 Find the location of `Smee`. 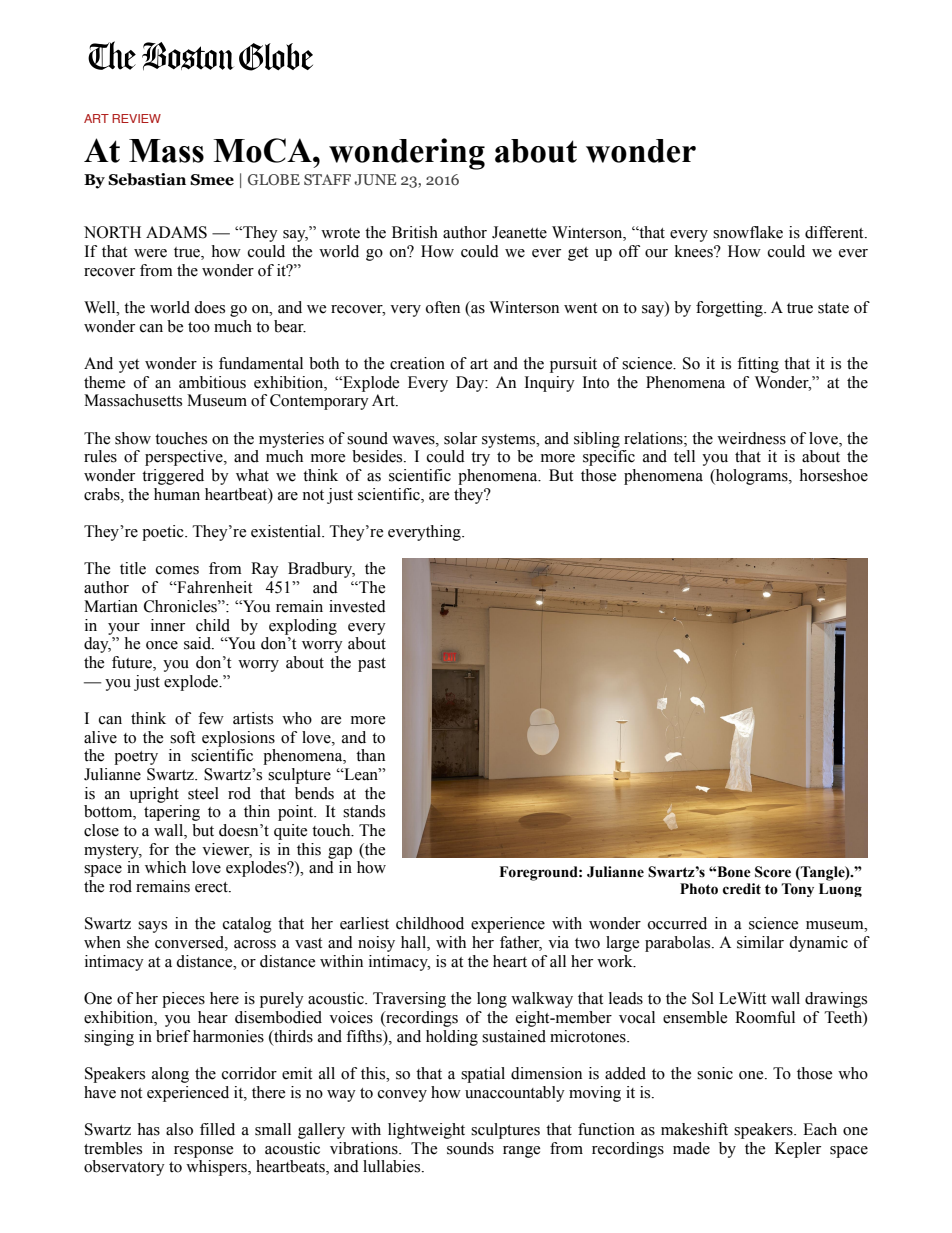

Smee is located at coordinates (212, 180).
